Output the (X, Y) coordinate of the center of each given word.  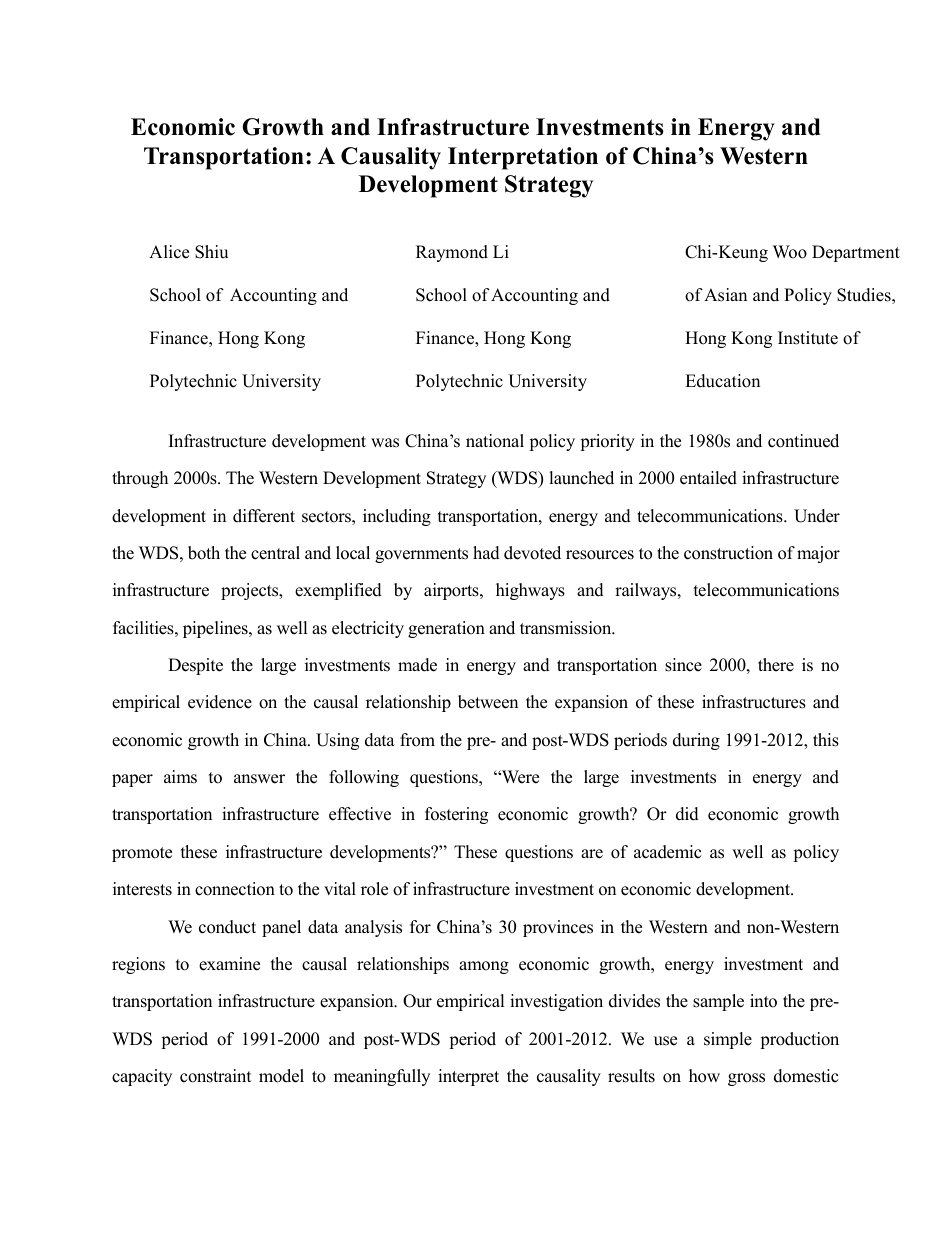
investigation (556, 1002)
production (799, 1040)
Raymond (452, 253)
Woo (790, 252)
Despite (195, 666)
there (776, 665)
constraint (216, 1076)
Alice (169, 252)
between (488, 702)
